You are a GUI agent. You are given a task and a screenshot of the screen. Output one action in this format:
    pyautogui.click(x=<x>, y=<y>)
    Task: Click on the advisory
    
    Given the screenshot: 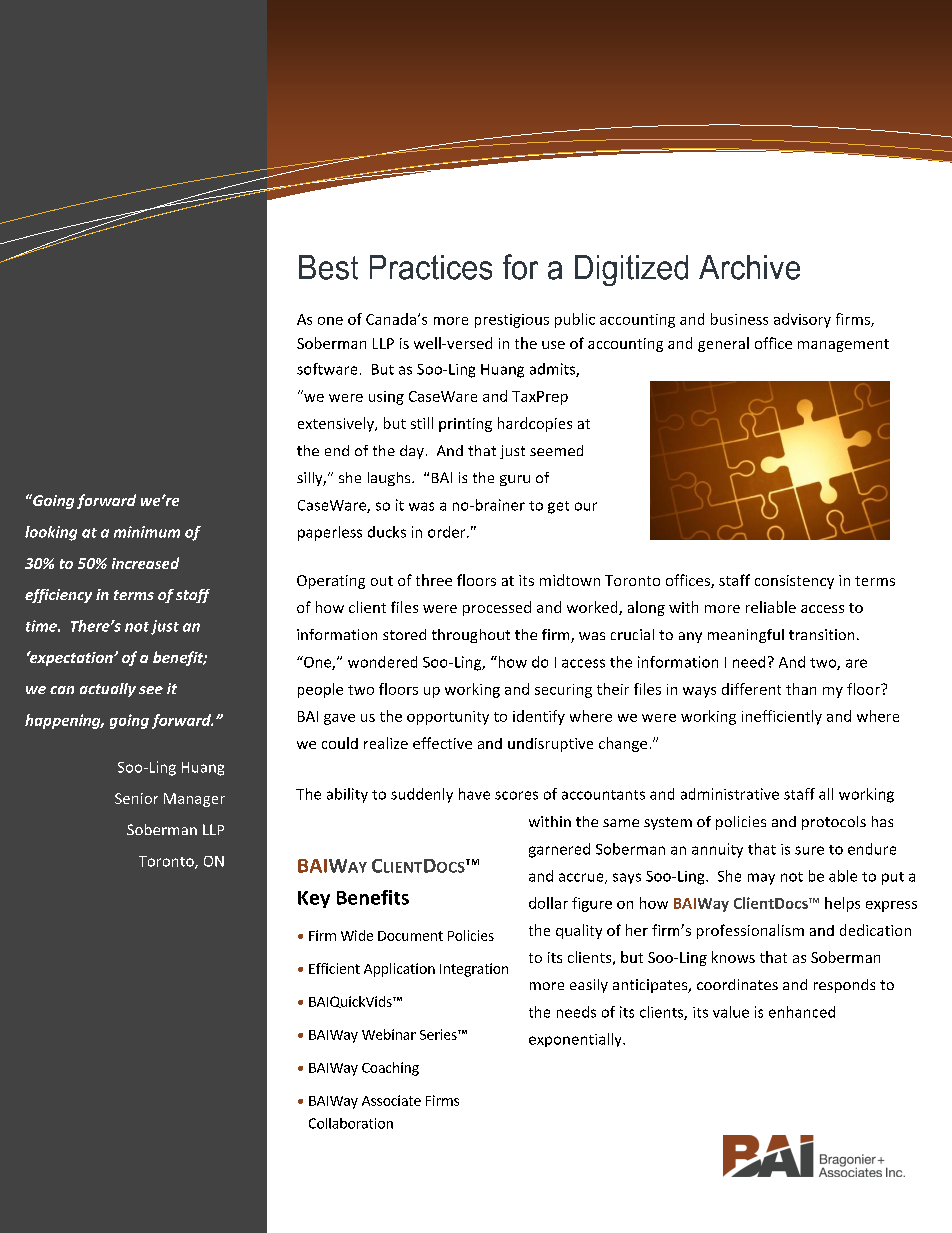 What is the action you would take?
    pyautogui.click(x=802, y=320)
